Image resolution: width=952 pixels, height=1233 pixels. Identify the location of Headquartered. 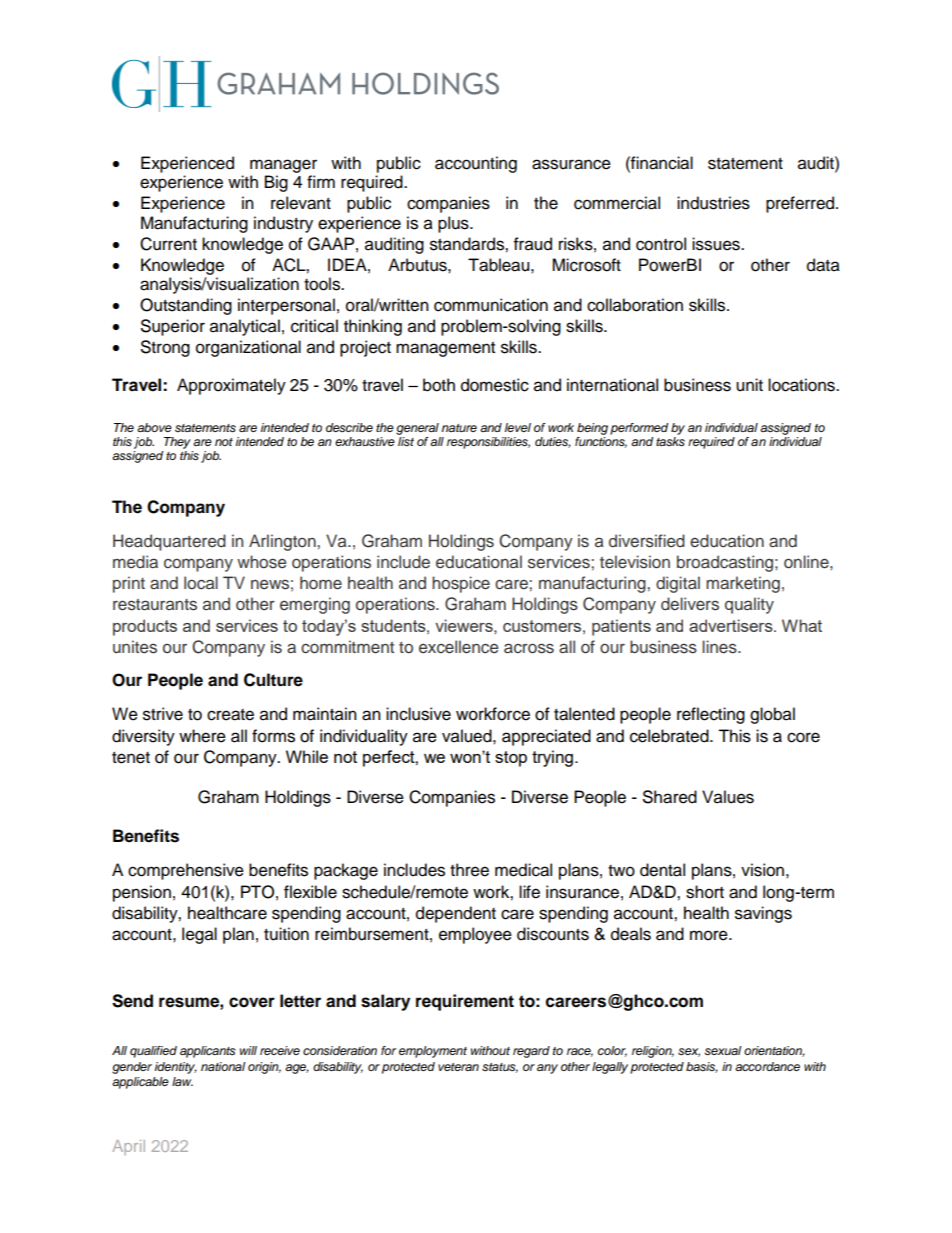
(169, 542).
